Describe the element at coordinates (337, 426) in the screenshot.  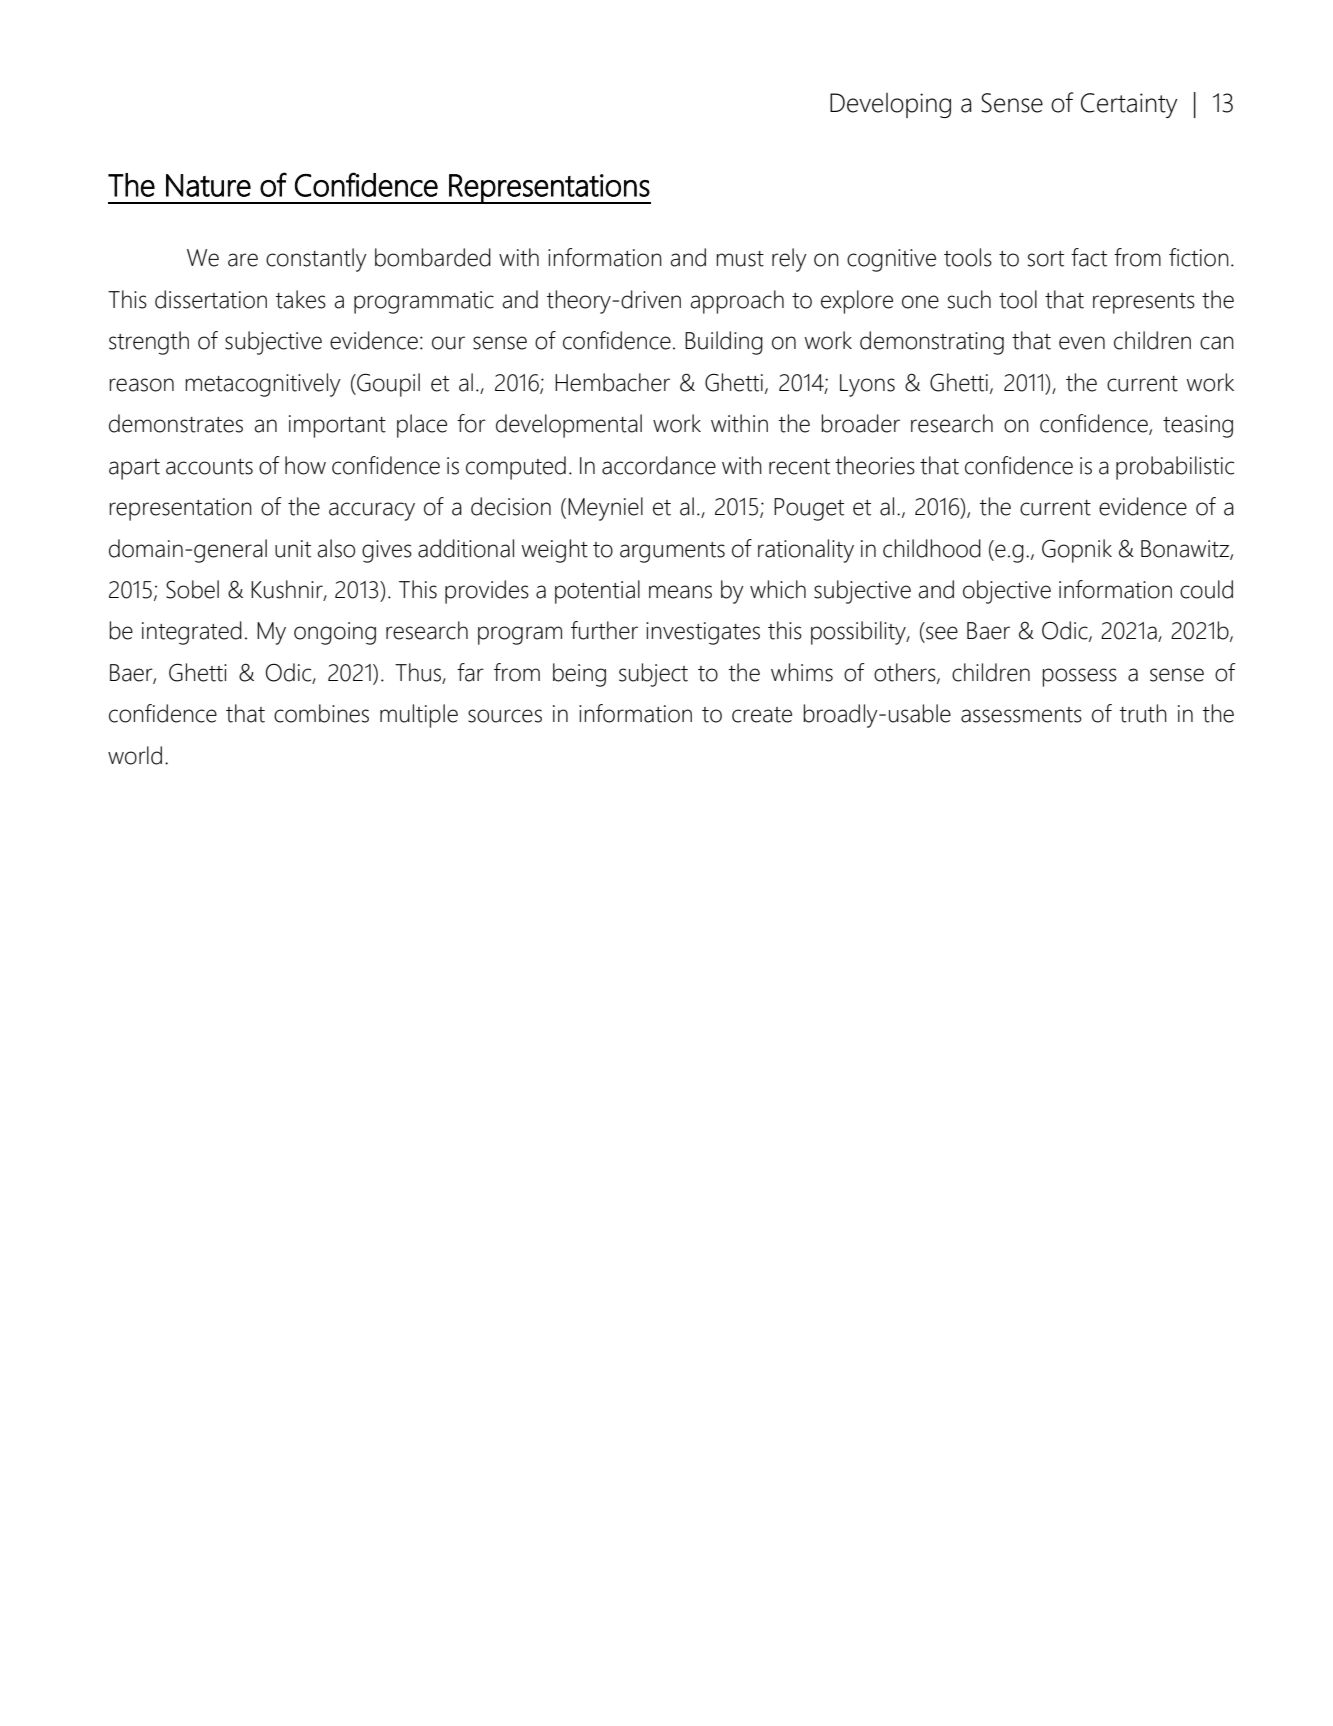
I see `important` at that location.
